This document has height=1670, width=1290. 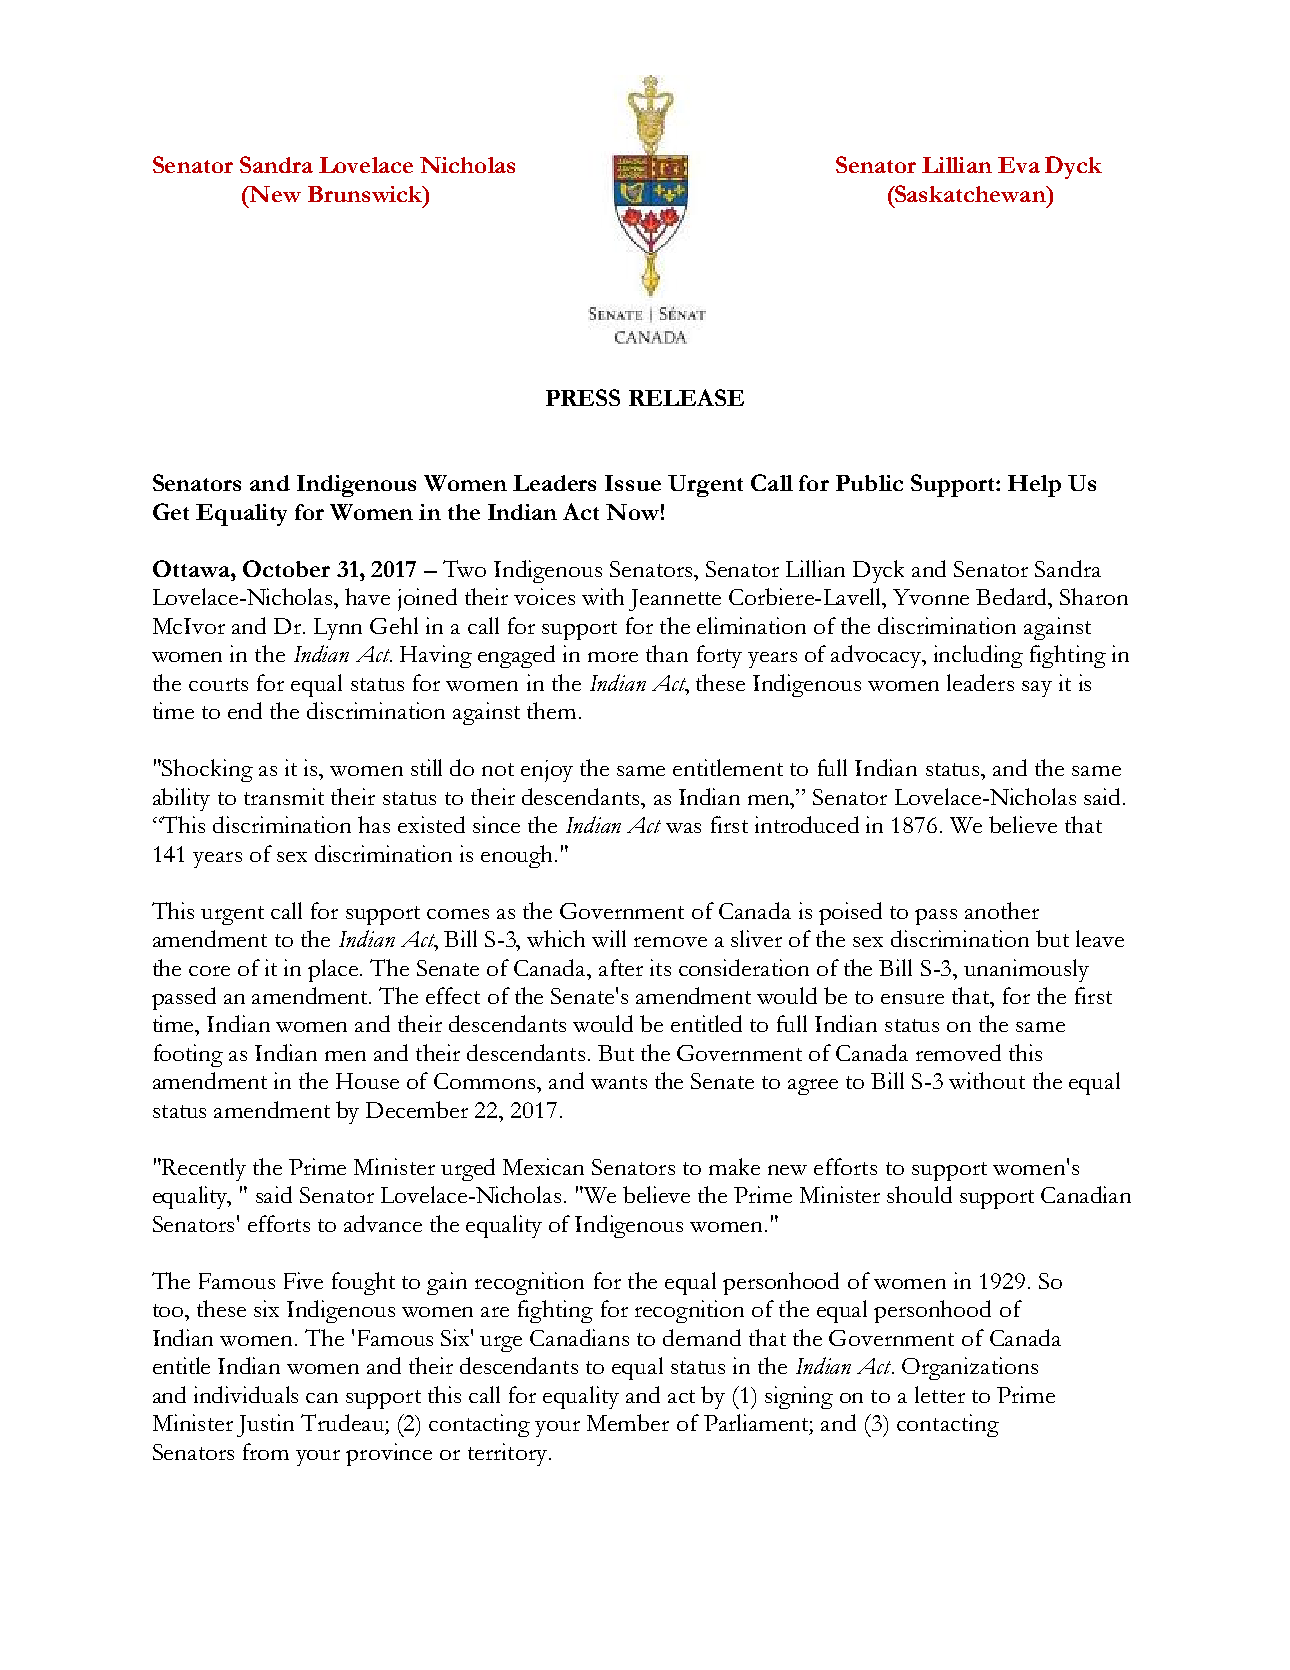 I want to click on PRESS, so click(x=583, y=397).
